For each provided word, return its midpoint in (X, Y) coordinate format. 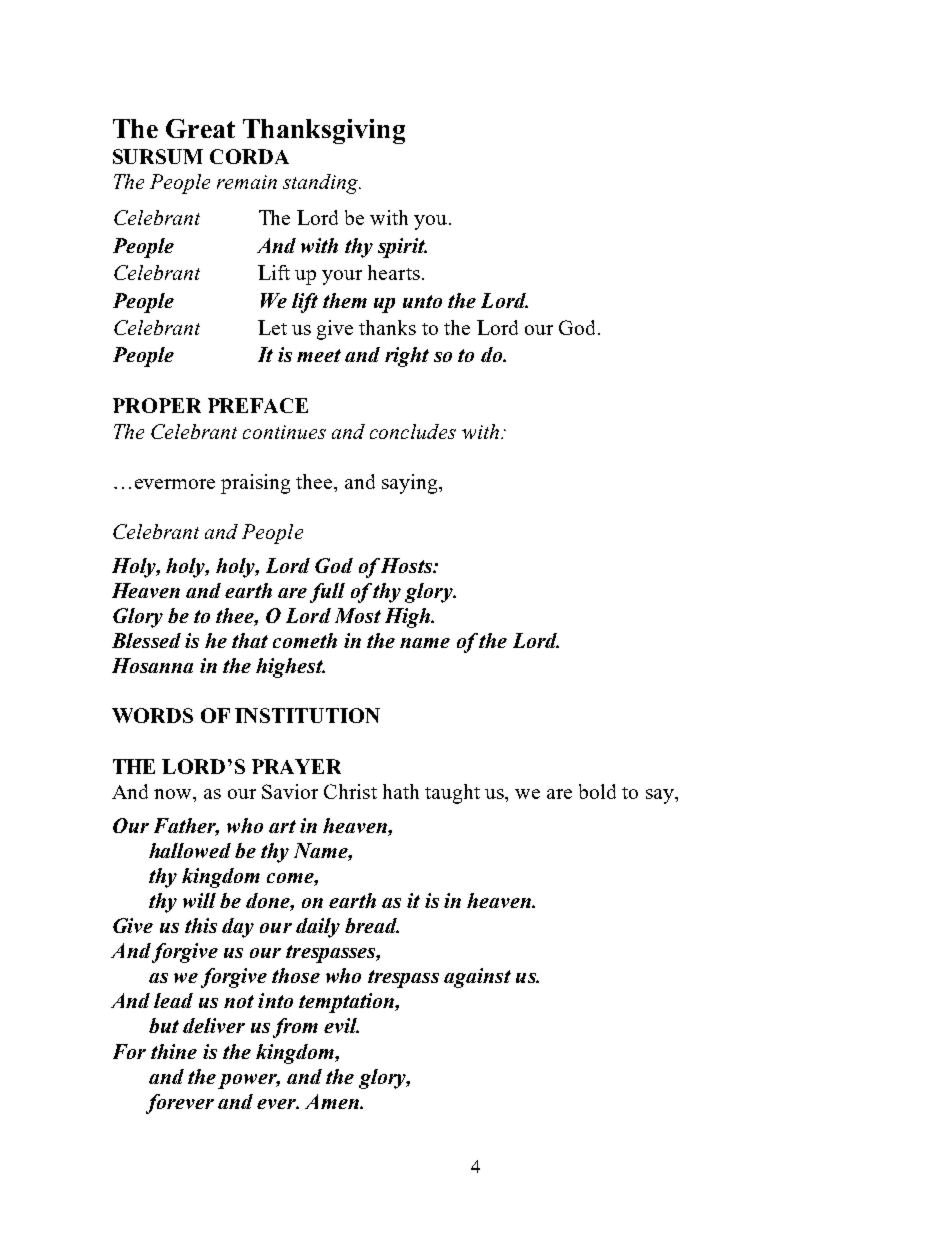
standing (322, 184)
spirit (402, 248)
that (250, 640)
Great (200, 128)
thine (174, 1051)
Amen (333, 1101)
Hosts (407, 565)
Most (358, 615)
